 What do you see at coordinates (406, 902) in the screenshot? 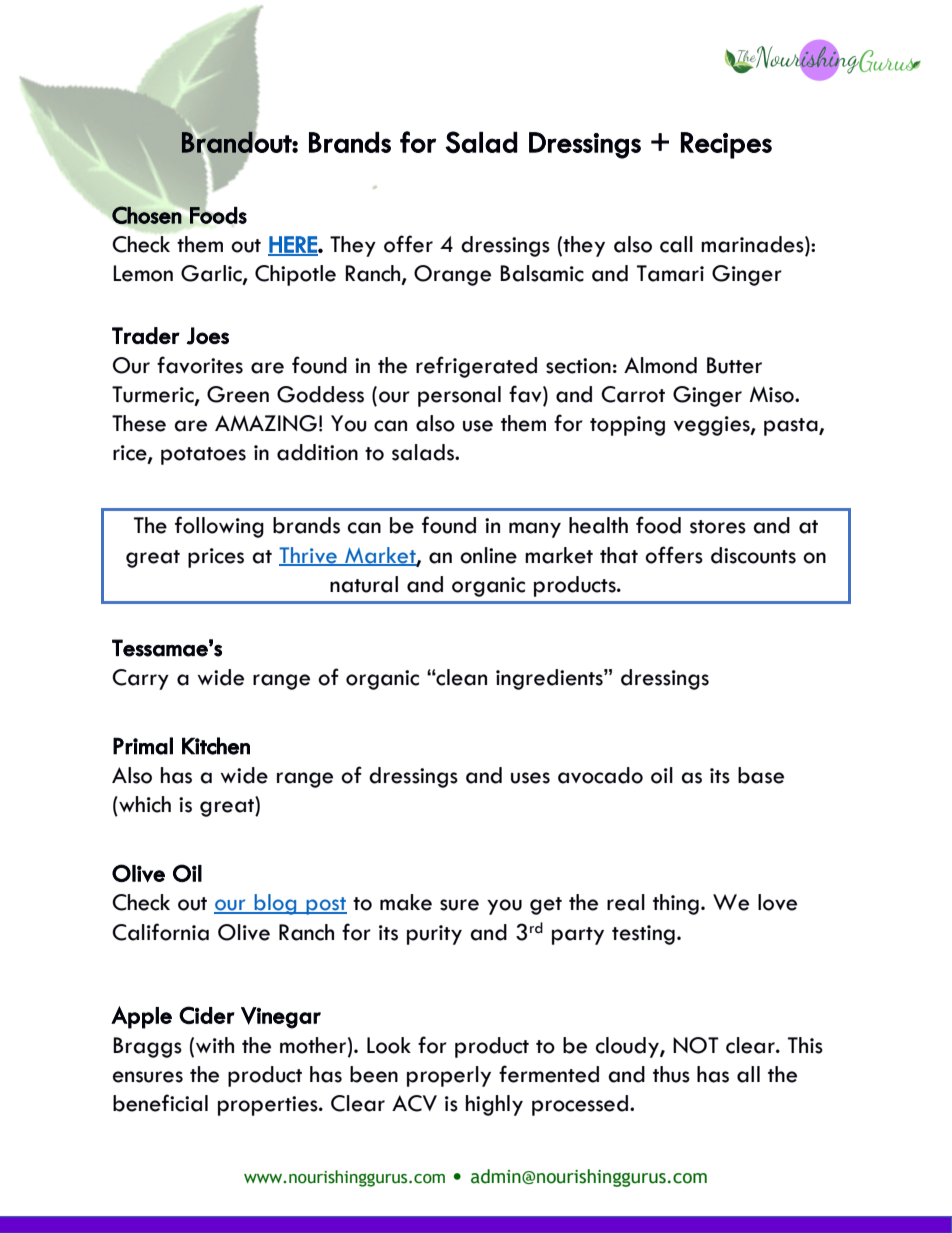
I see `make` at bounding box center [406, 902].
